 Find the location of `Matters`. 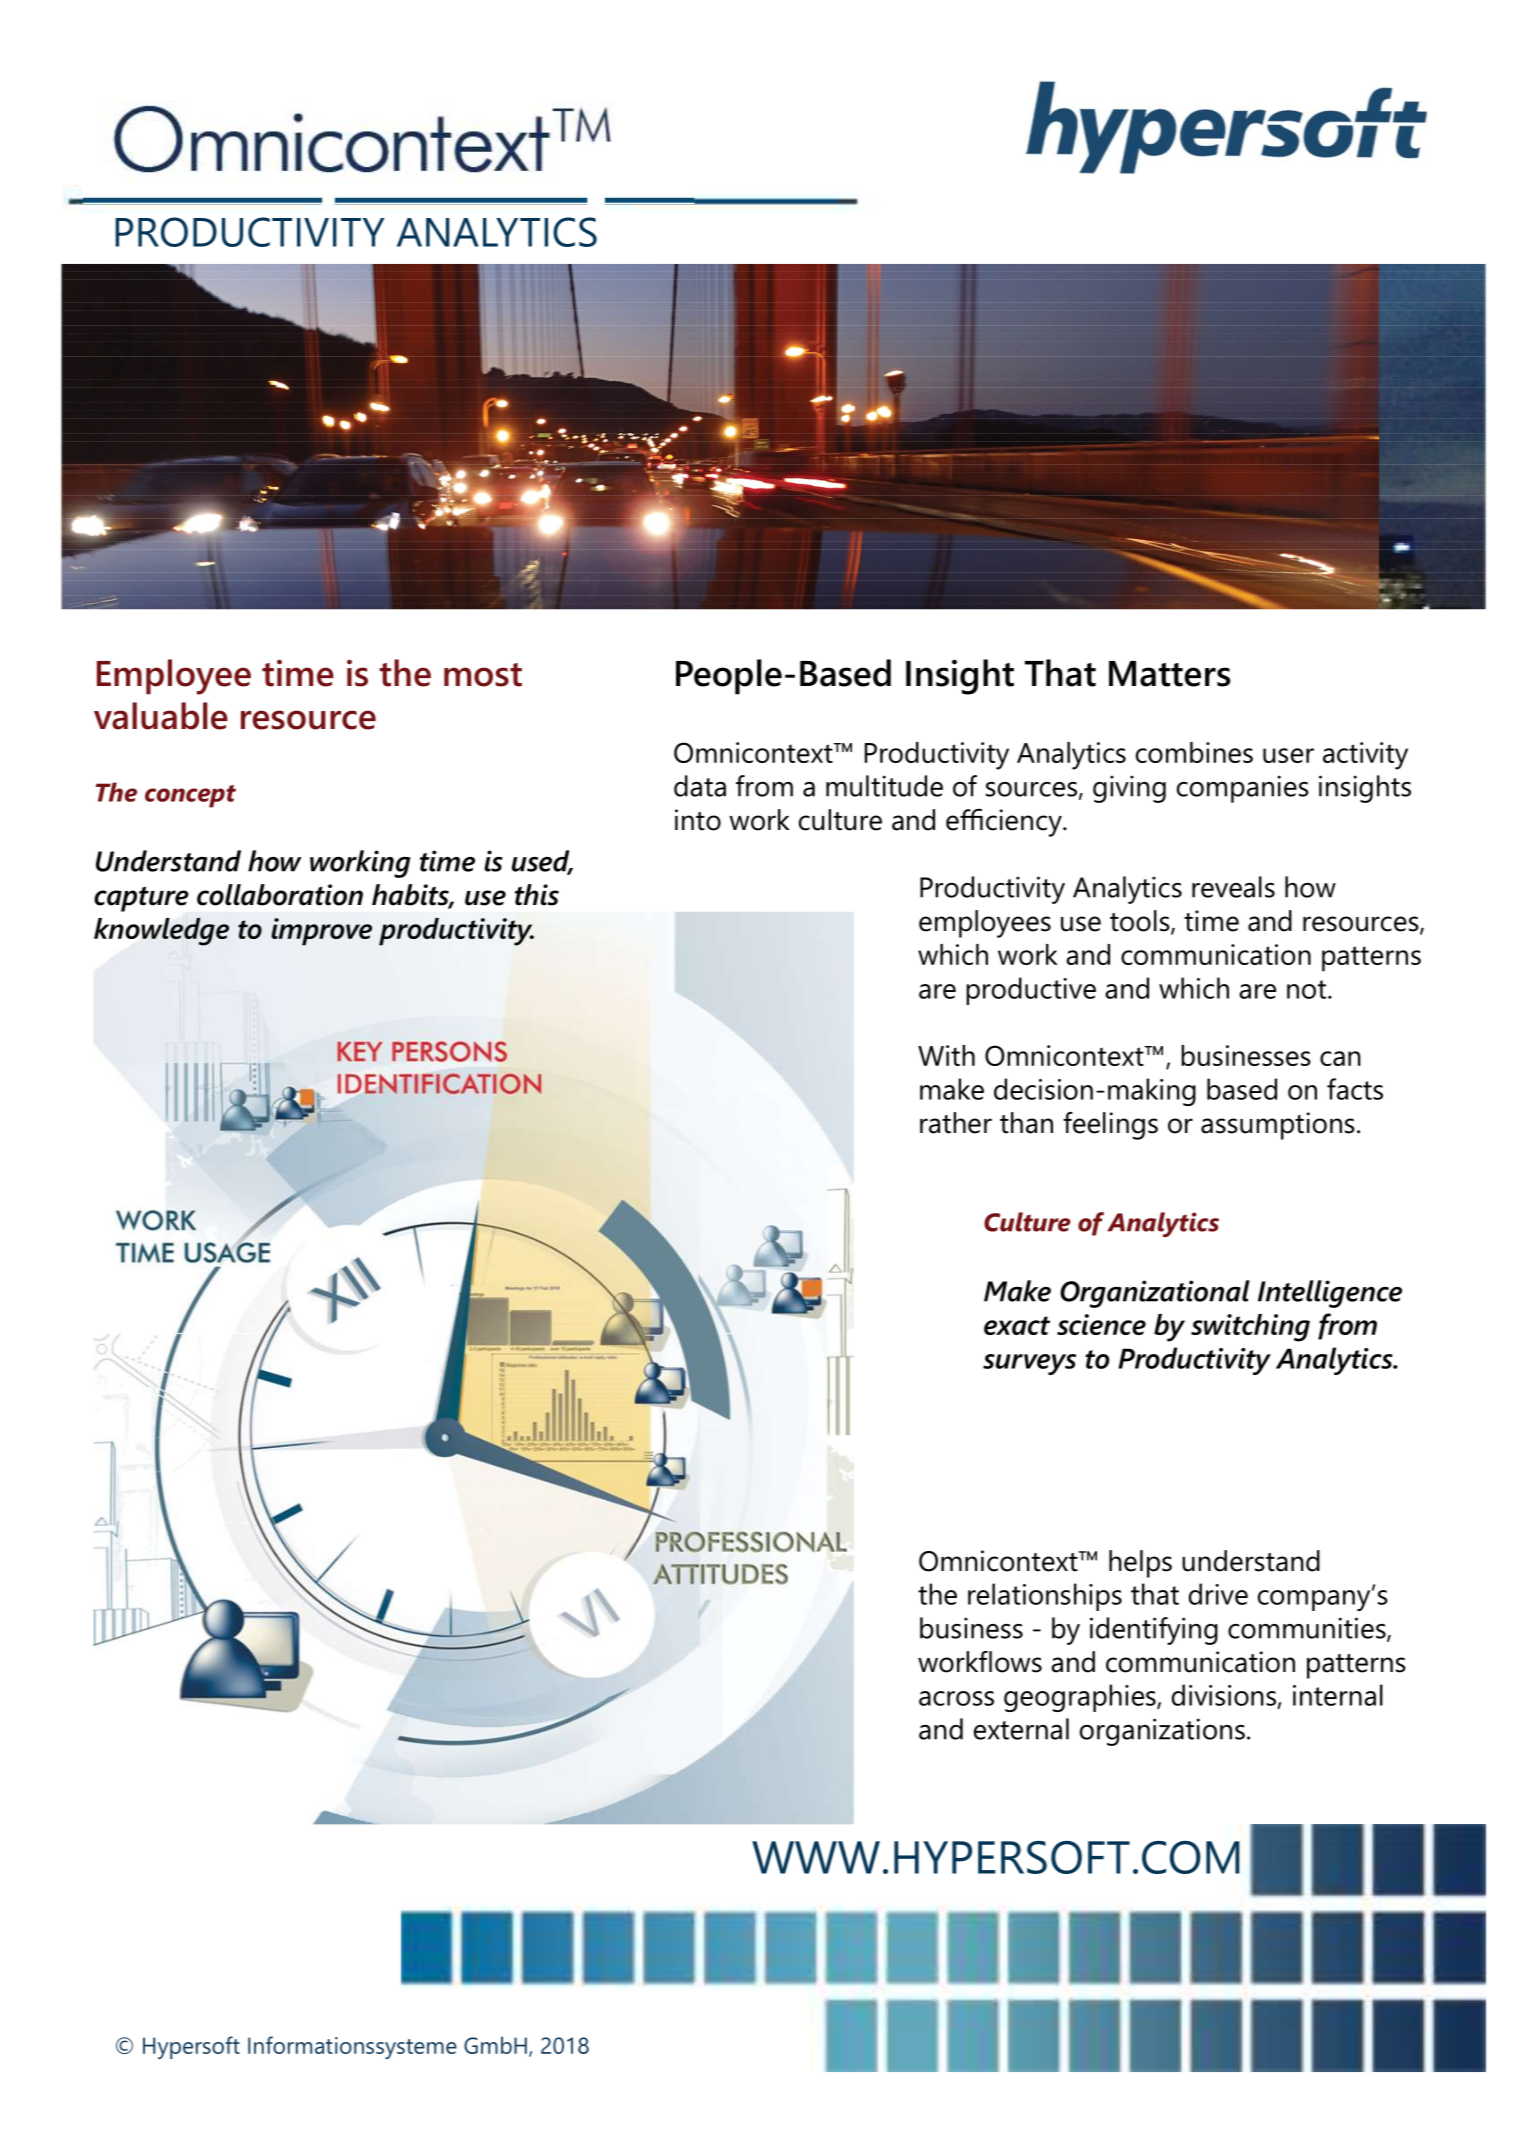

Matters is located at coordinates (1169, 674).
